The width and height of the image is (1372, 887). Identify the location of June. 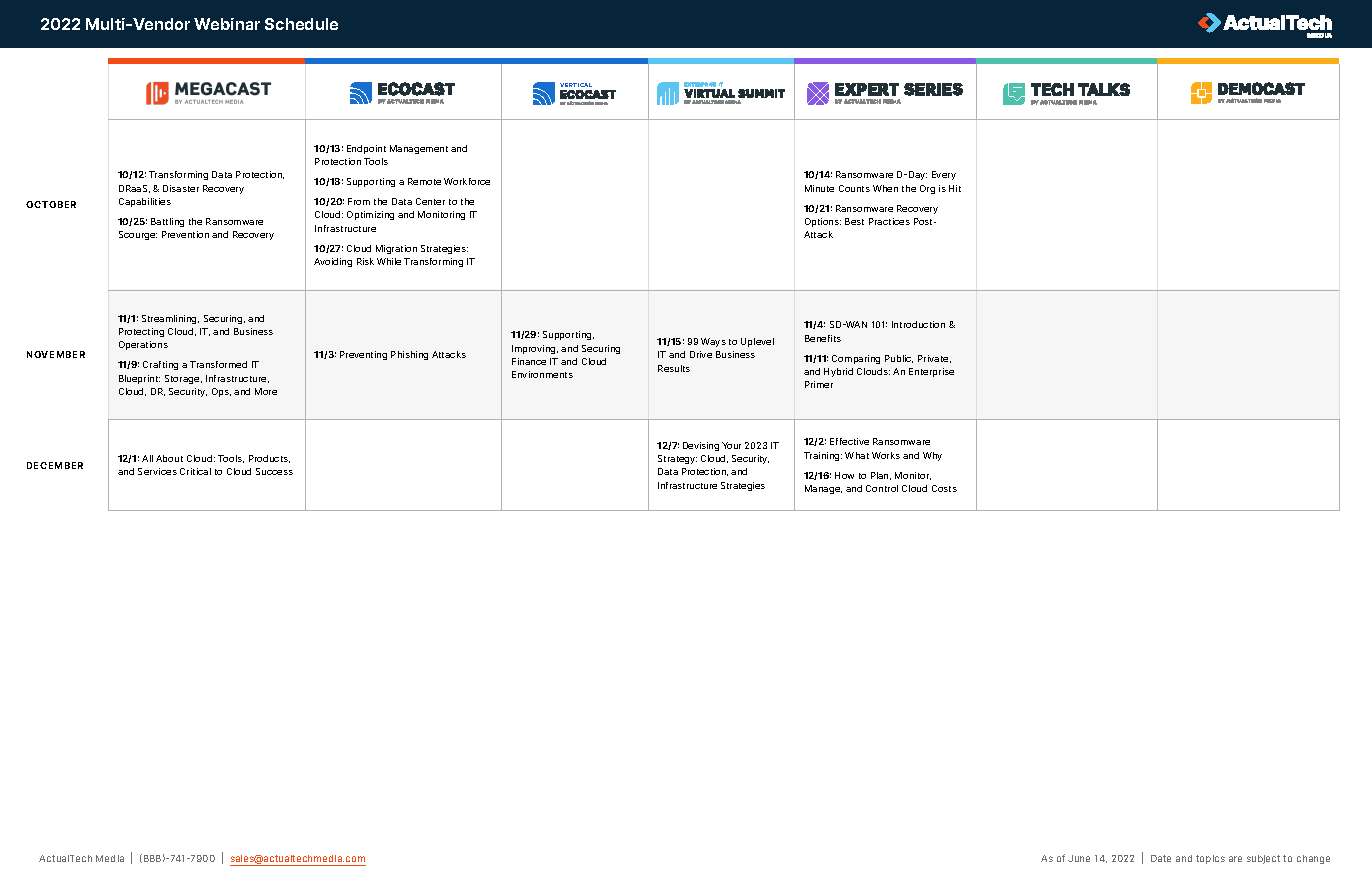
(1079, 858).
